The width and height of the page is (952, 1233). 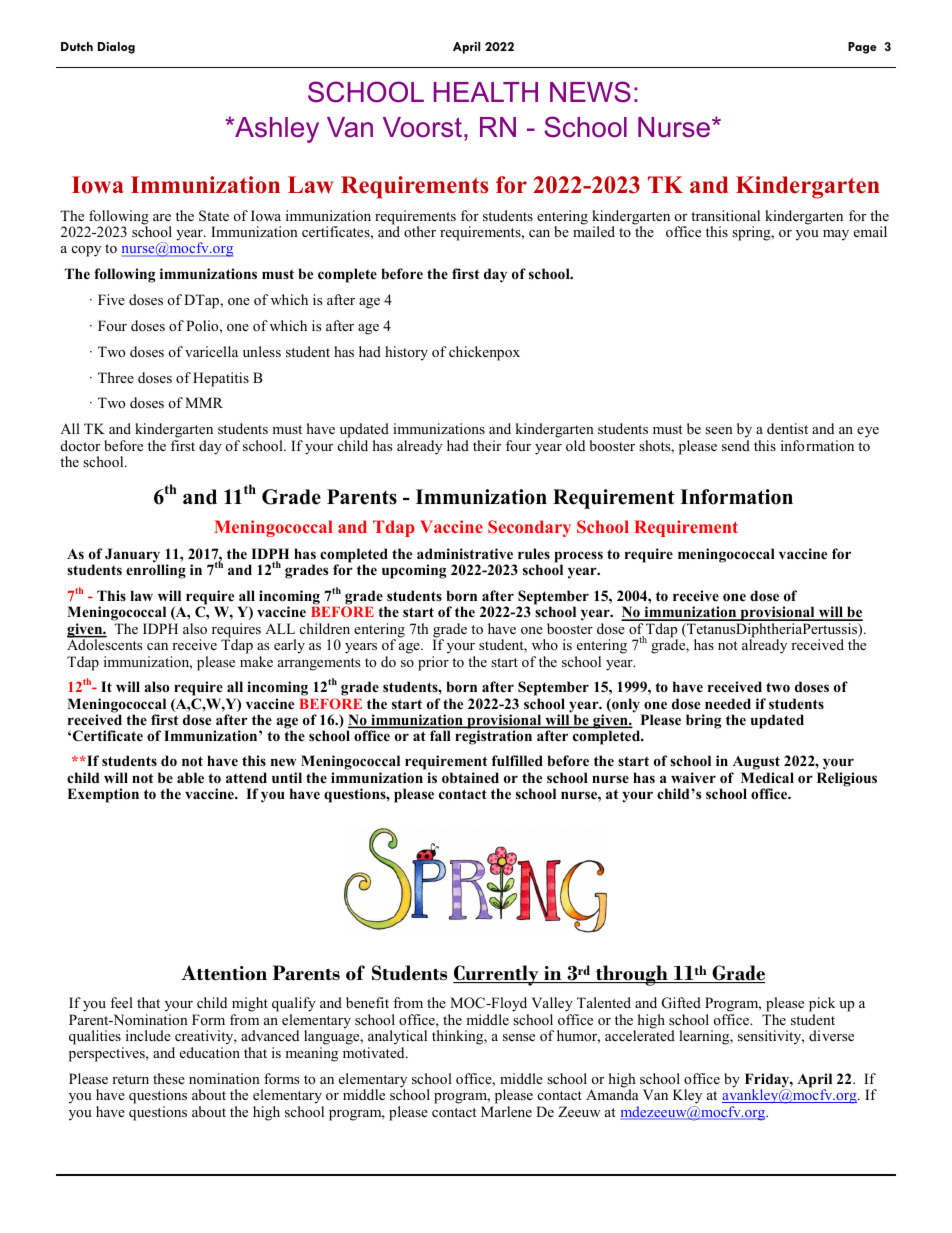 I want to click on fall, so click(x=440, y=735).
